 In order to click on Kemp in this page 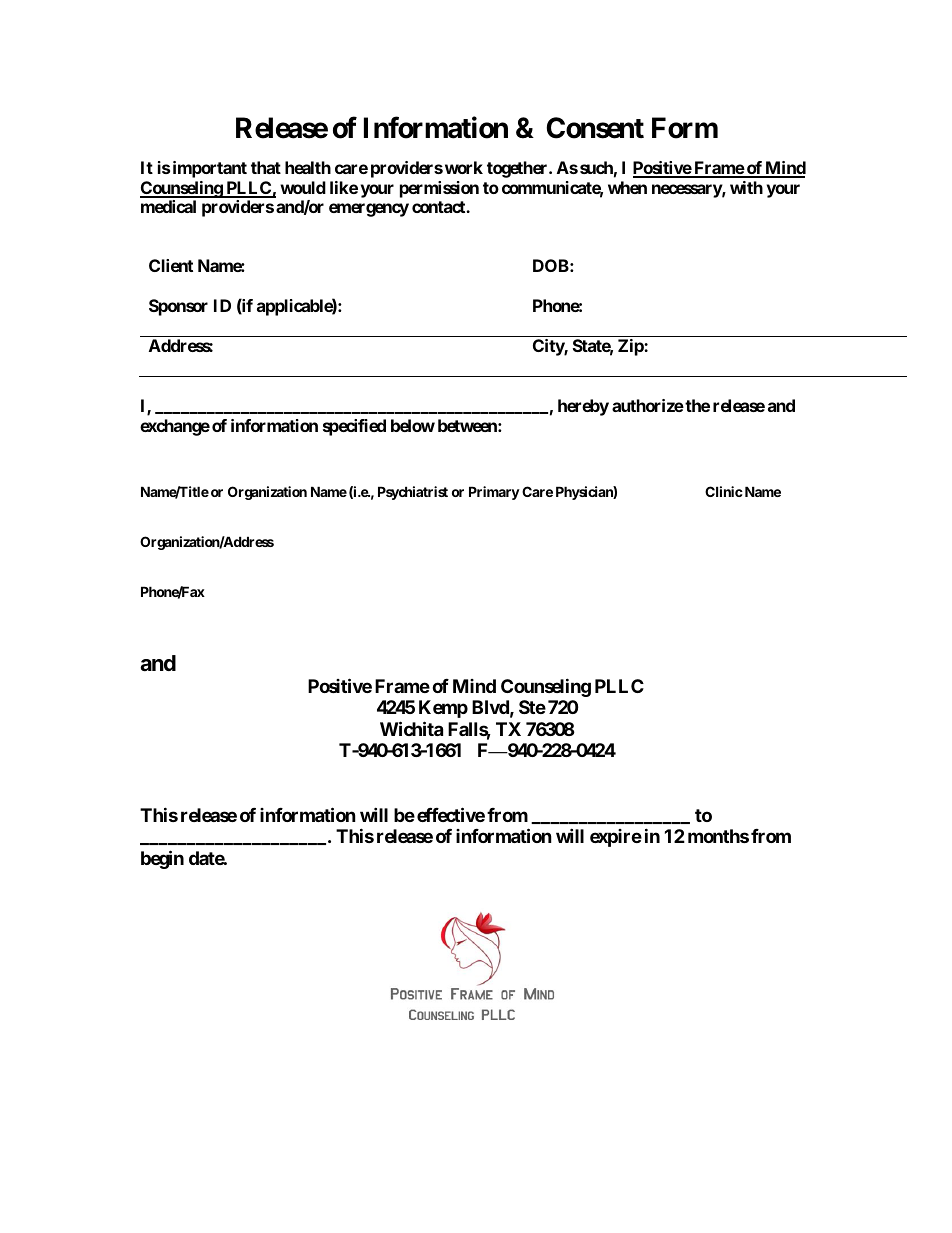, I will do `click(443, 709)`.
